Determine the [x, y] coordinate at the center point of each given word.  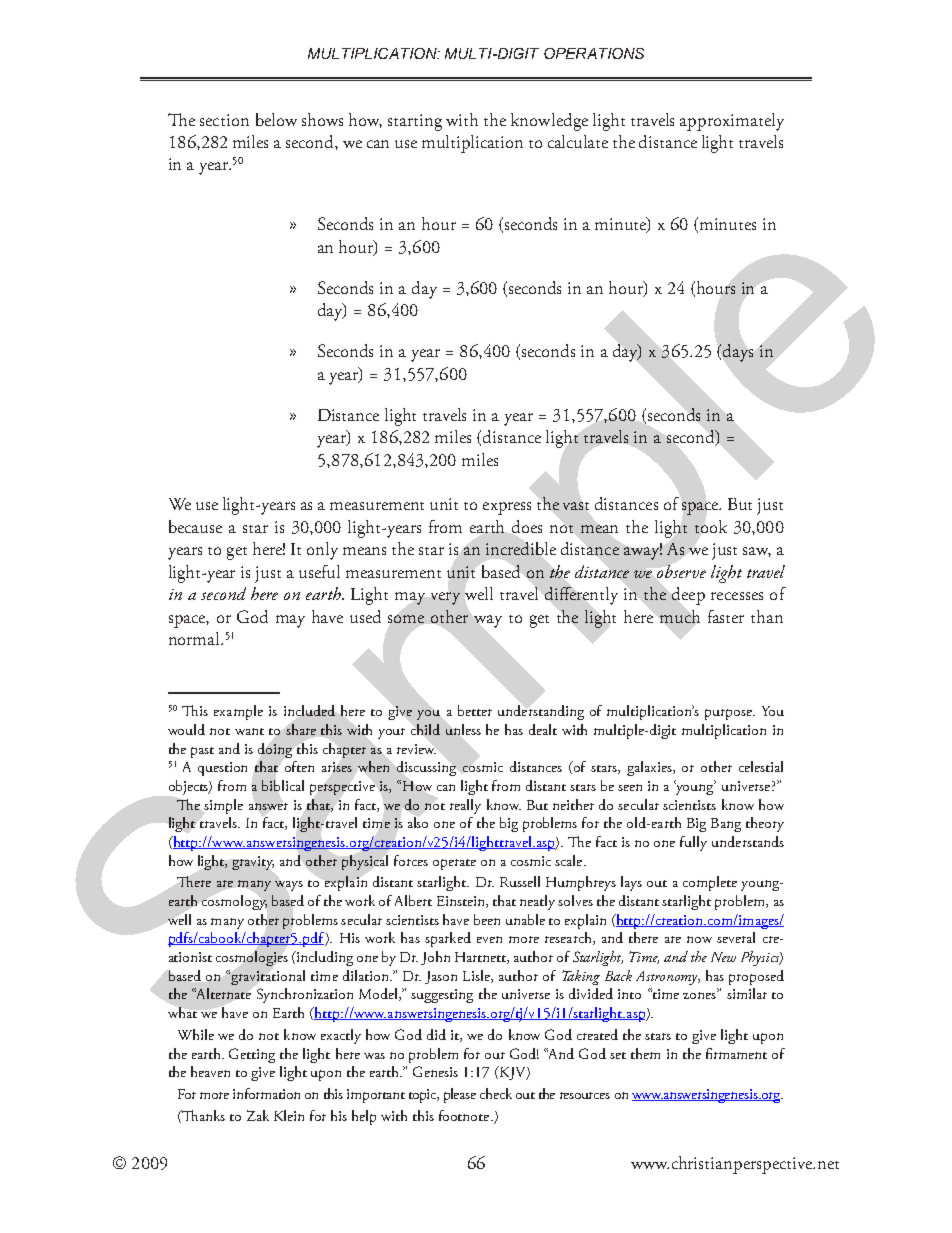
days [738, 353]
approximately [732, 122]
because [195, 526]
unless [463, 729]
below [276, 119]
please [460, 1095]
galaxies [651, 768]
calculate [578, 141]
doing [275, 750]
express [507, 508]
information [266, 1093]
